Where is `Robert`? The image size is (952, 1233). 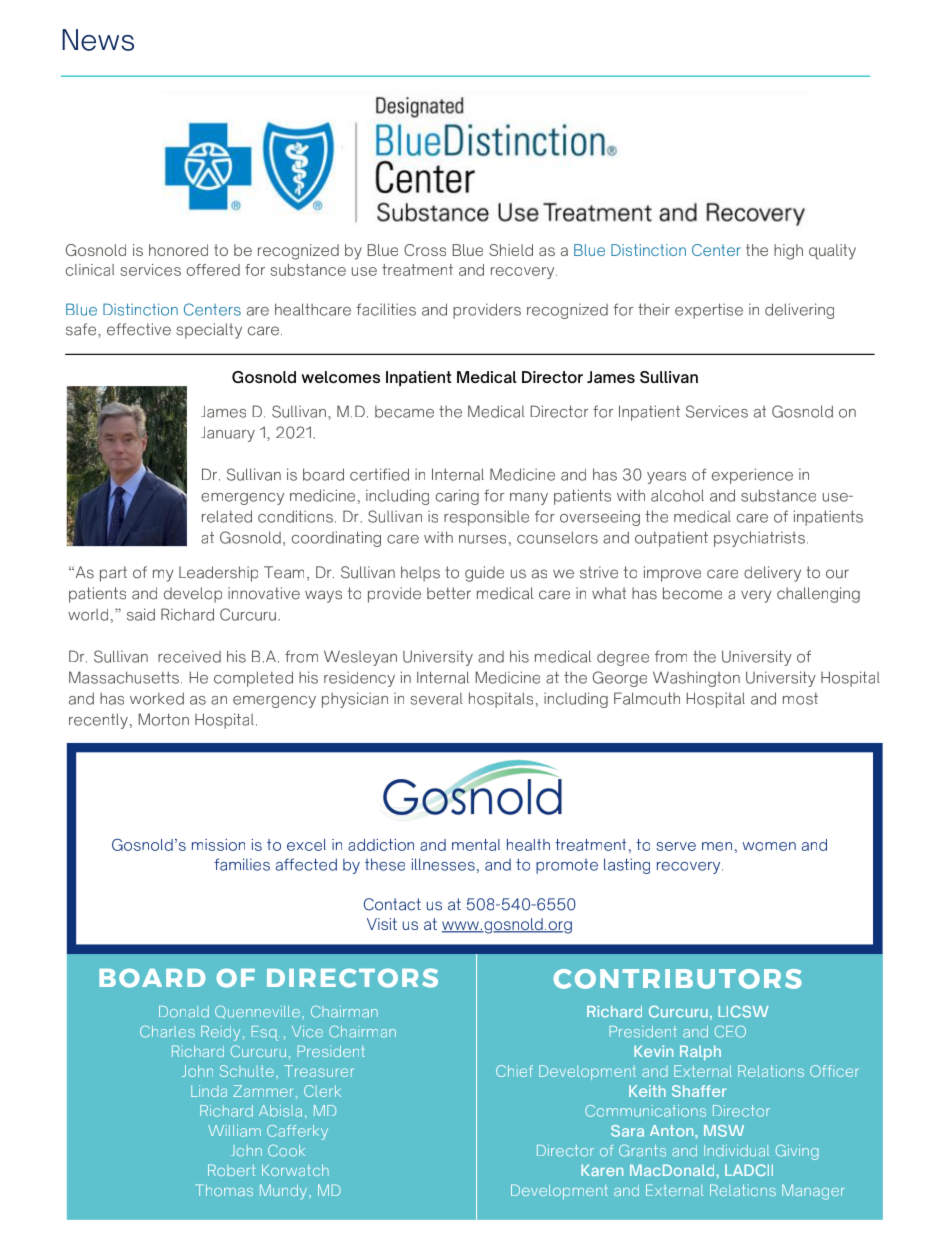 Robert is located at coordinates (231, 1170).
